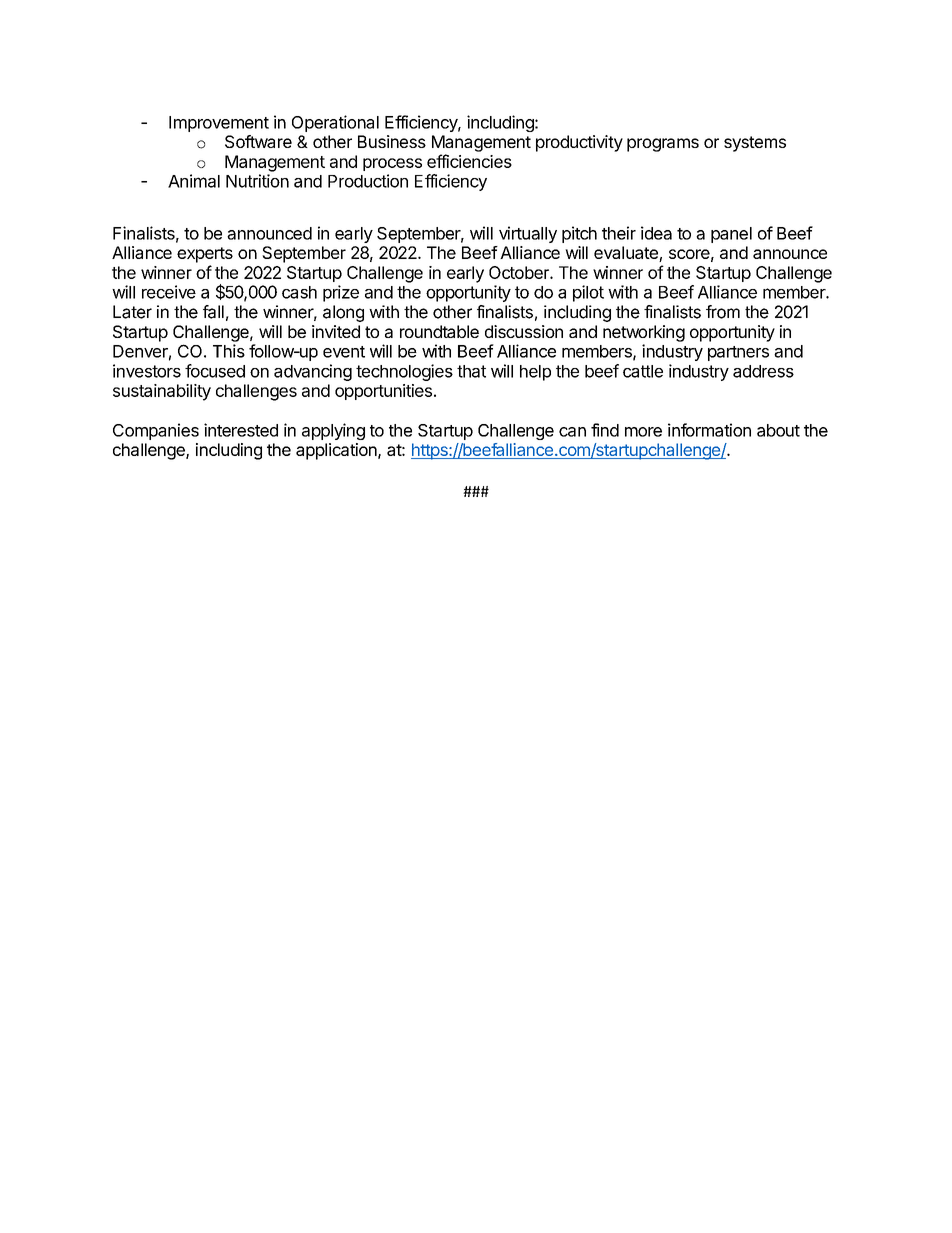 The image size is (952, 1233). Describe the element at coordinates (644, 333) in the screenshot. I see `networking` at that location.
